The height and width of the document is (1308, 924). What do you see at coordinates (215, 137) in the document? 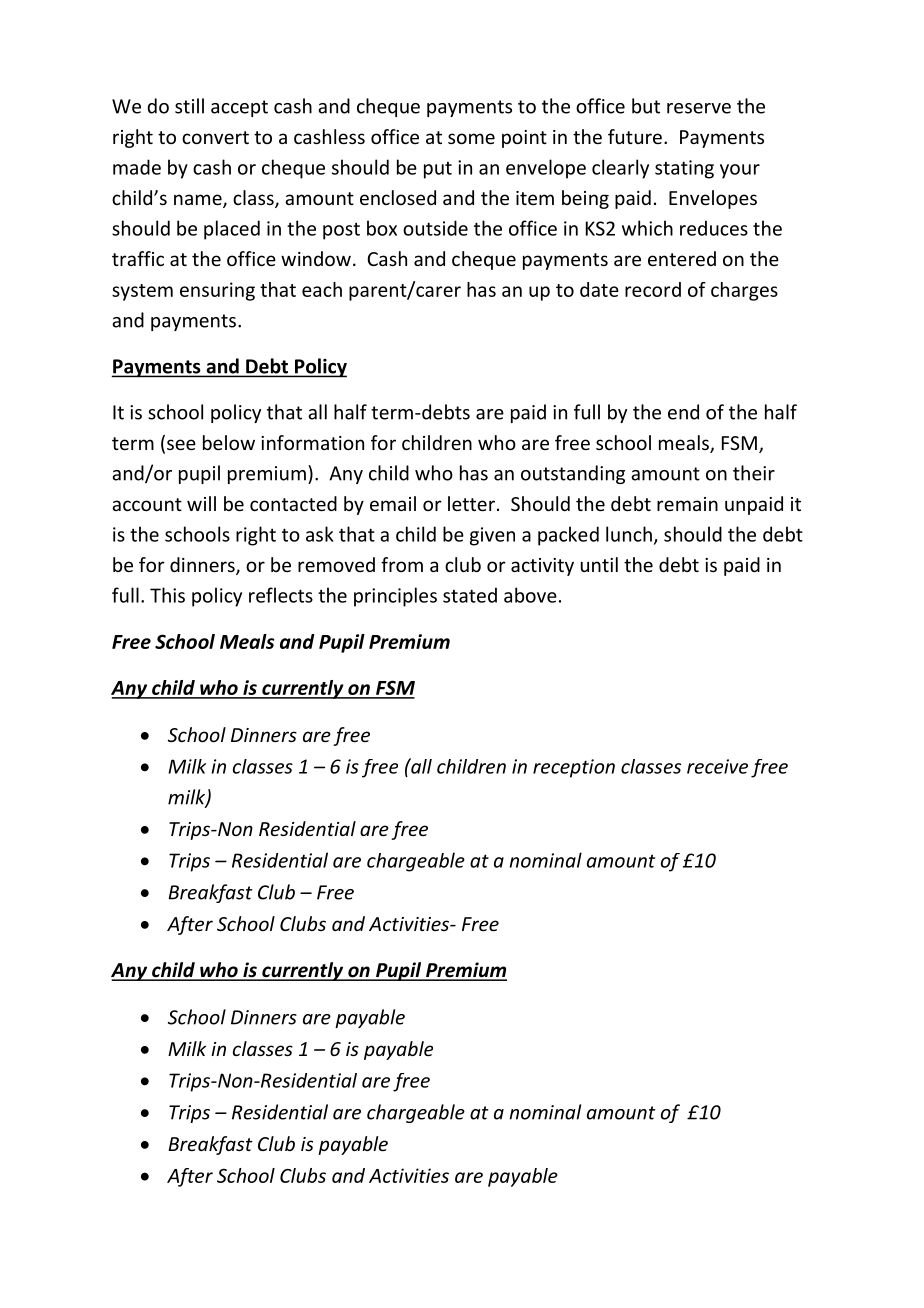
I see `convert` at bounding box center [215, 137].
